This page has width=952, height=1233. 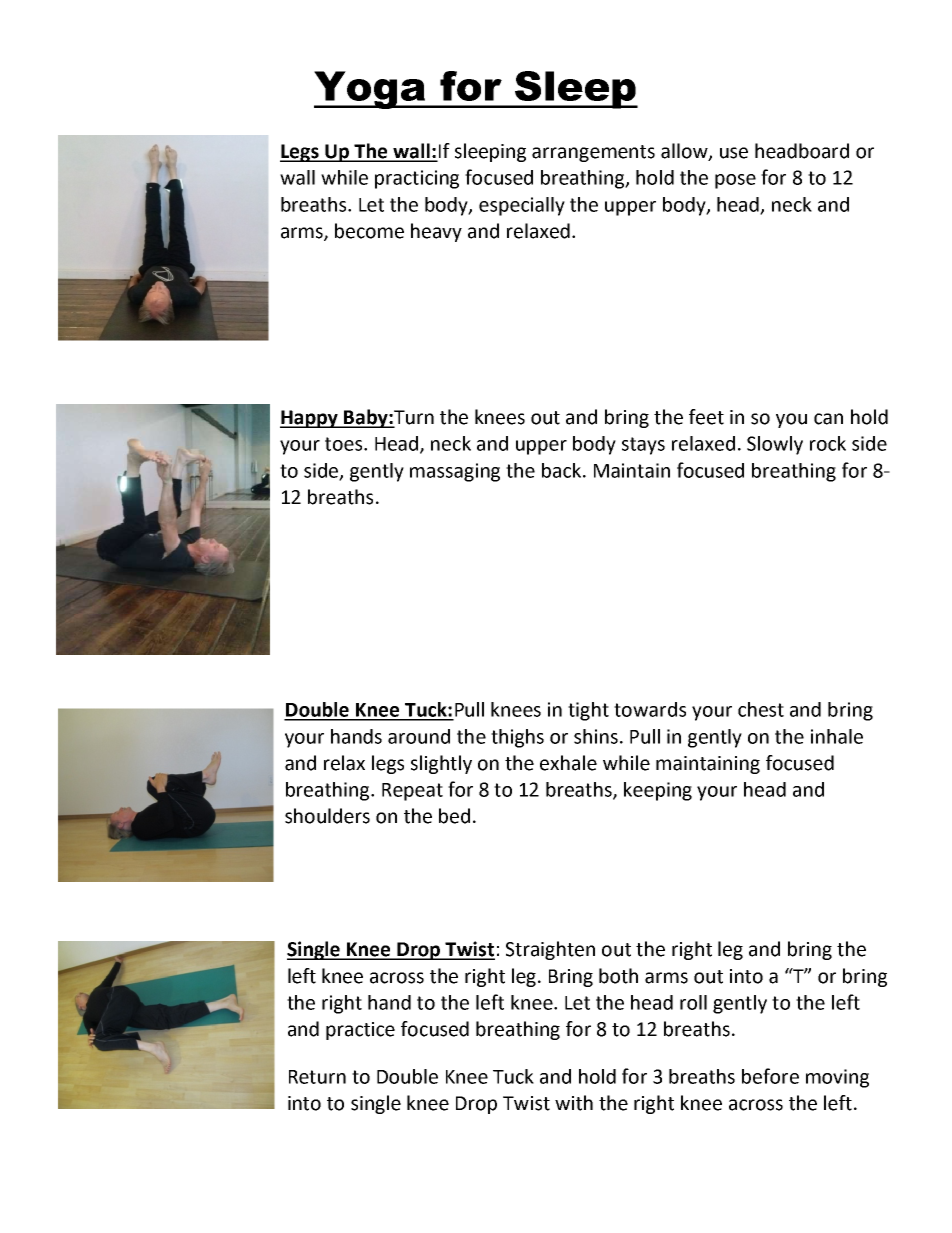 What do you see at coordinates (360, 1031) in the page?
I see `practice` at bounding box center [360, 1031].
